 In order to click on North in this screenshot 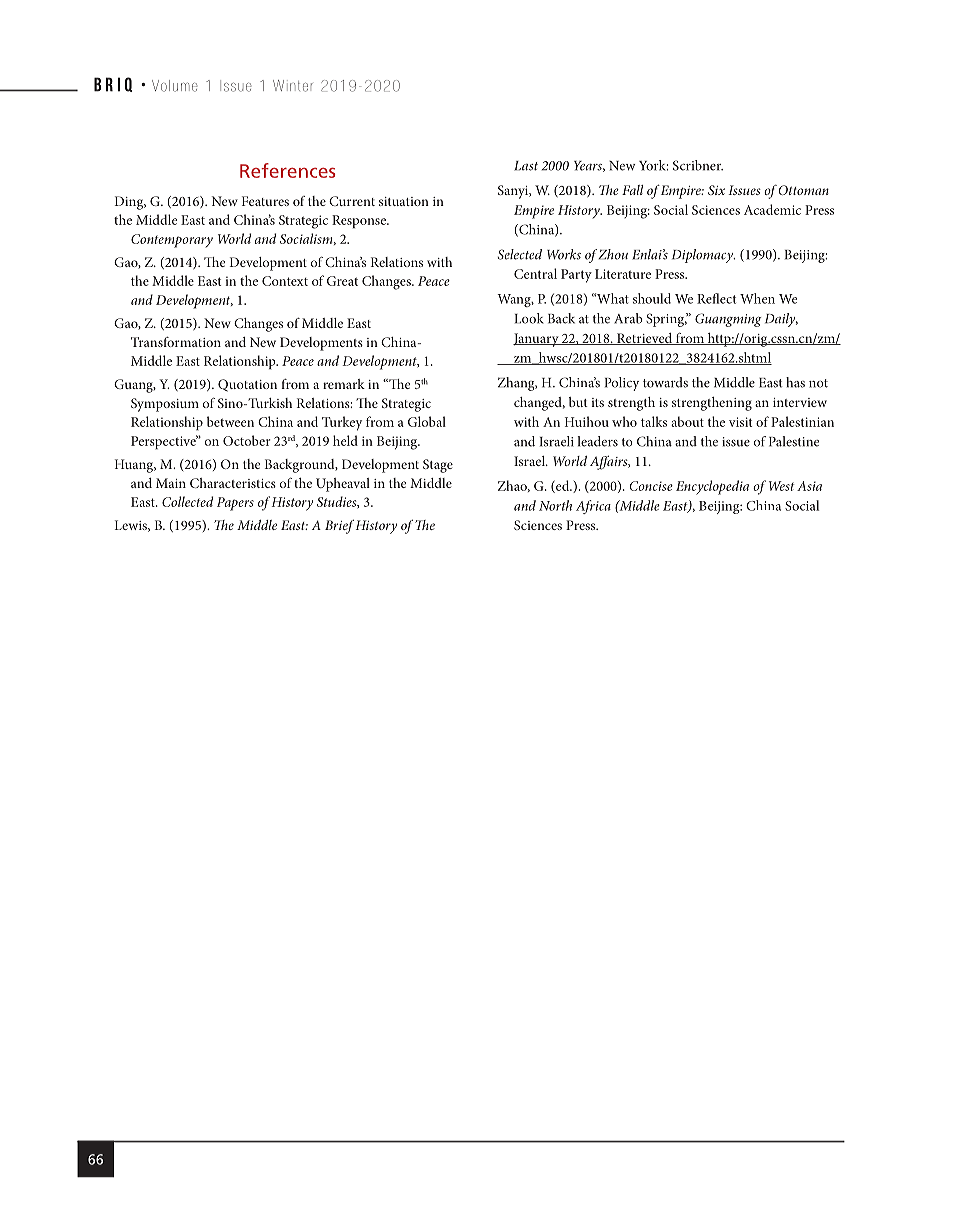, I will do `click(555, 505)`.
